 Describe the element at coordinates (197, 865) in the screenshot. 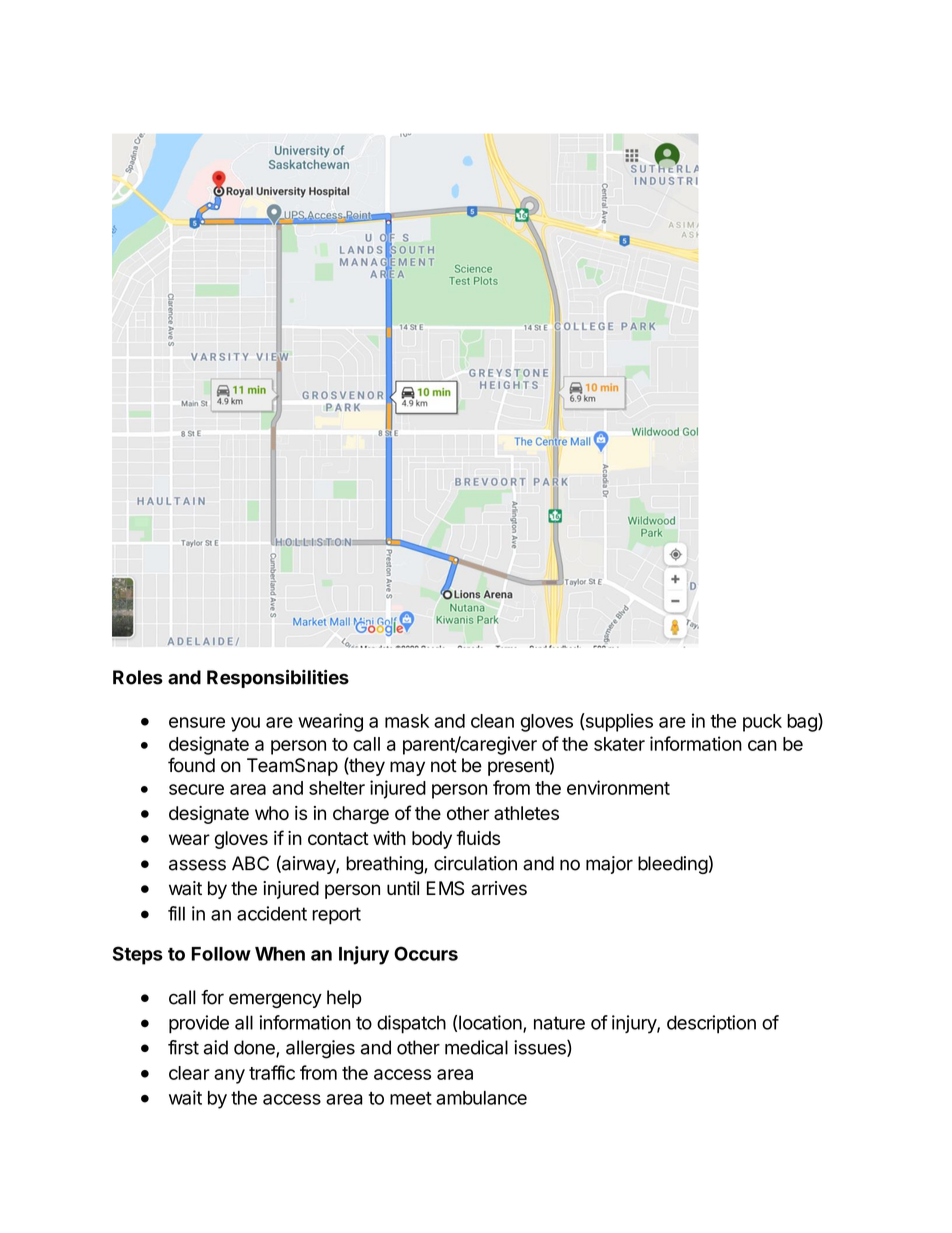

I see `assess` at that location.
